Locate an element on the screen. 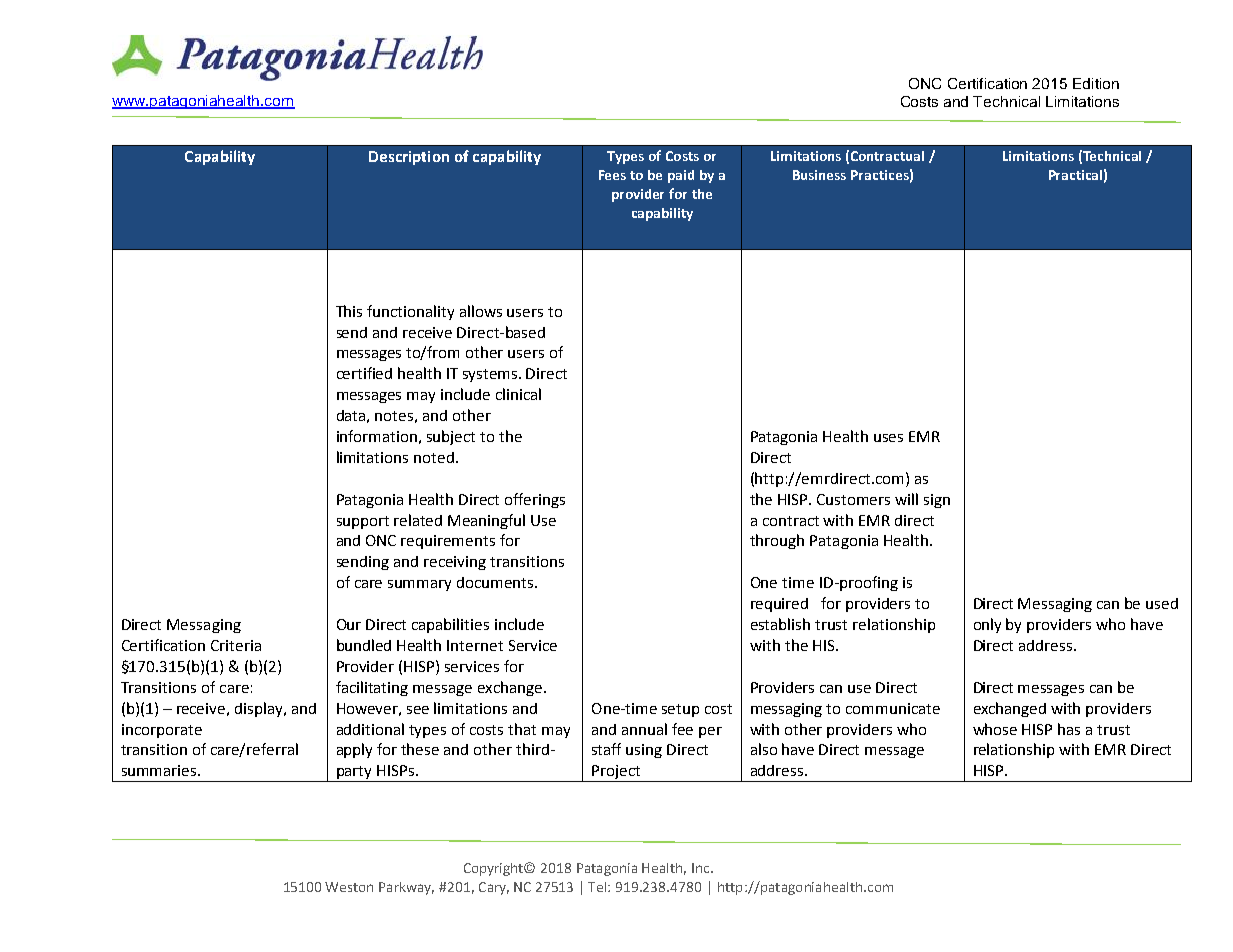  offerings is located at coordinates (535, 500).
